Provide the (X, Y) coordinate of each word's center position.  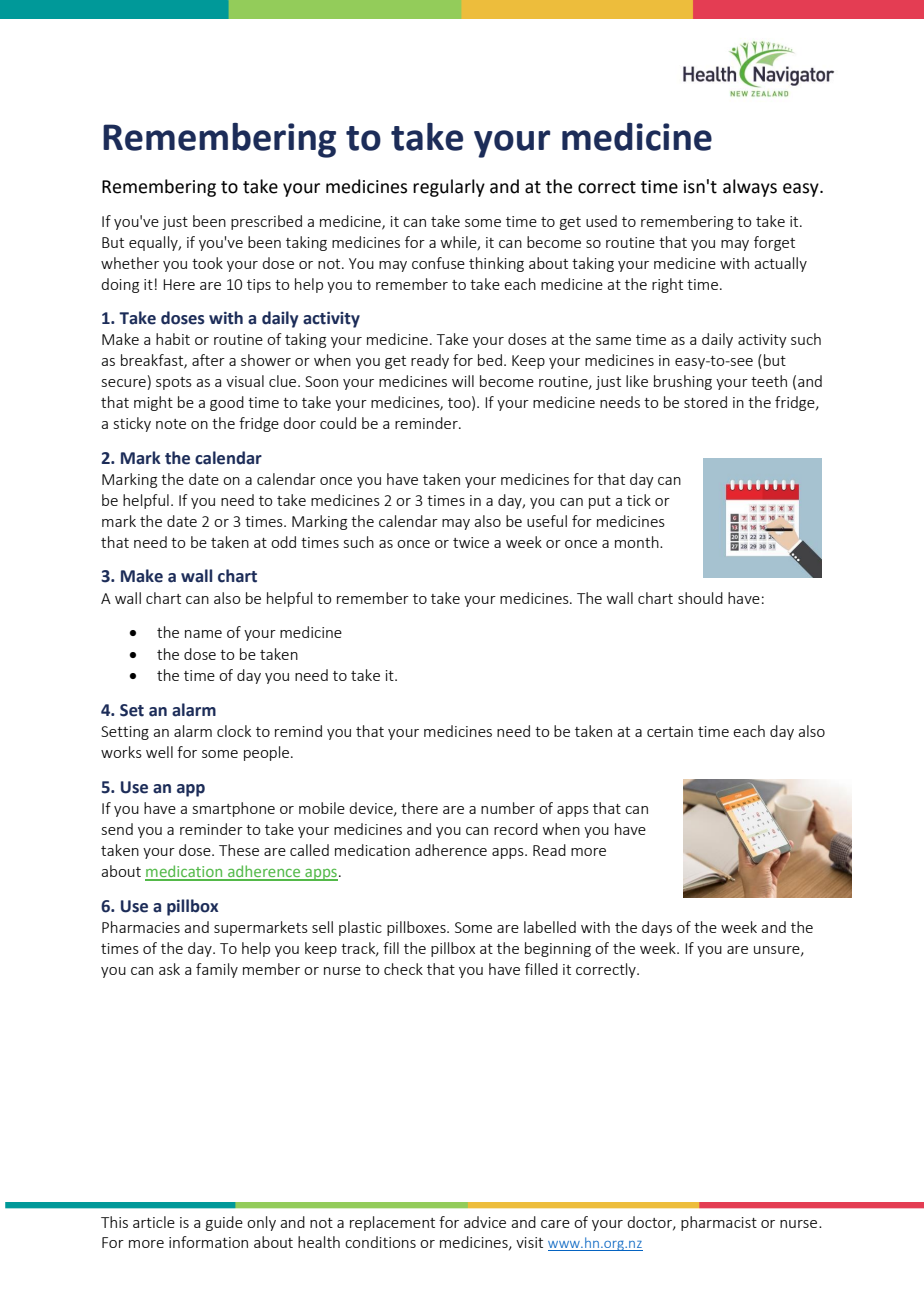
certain (670, 731)
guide (224, 1223)
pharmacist (719, 1223)
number (508, 808)
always (750, 188)
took (207, 263)
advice (485, 1222)
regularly (449, 188)
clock (234, 731)
